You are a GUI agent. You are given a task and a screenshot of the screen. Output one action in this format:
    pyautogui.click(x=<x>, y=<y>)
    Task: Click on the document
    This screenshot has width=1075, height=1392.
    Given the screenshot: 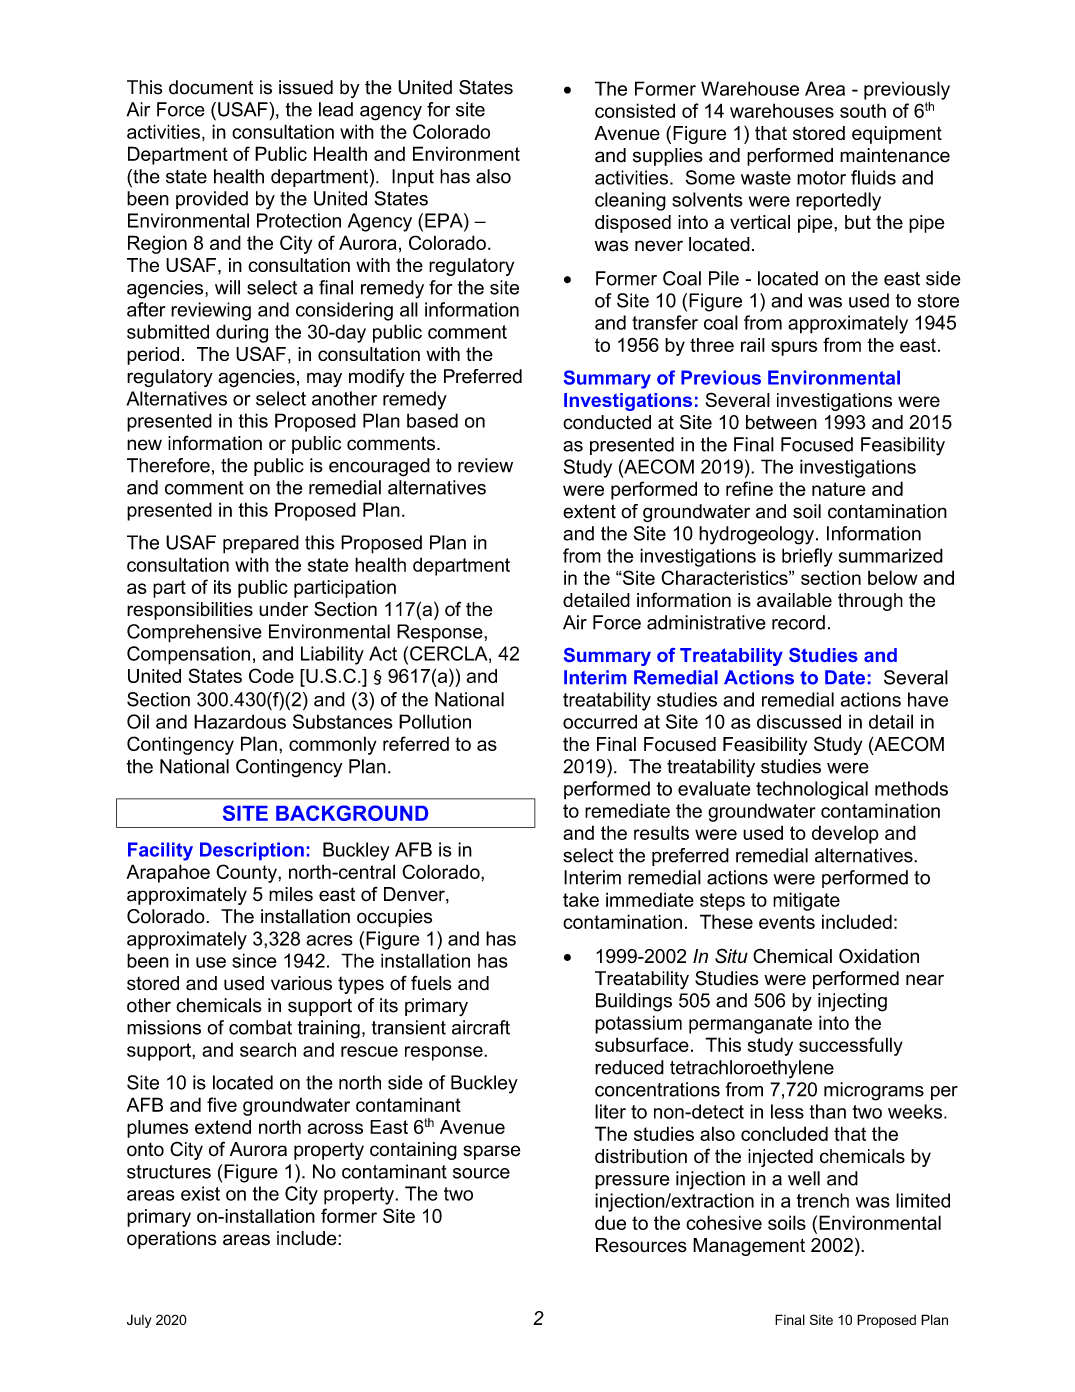 What is the action you would take?
    pyautogui.click(x=211, y=87)
